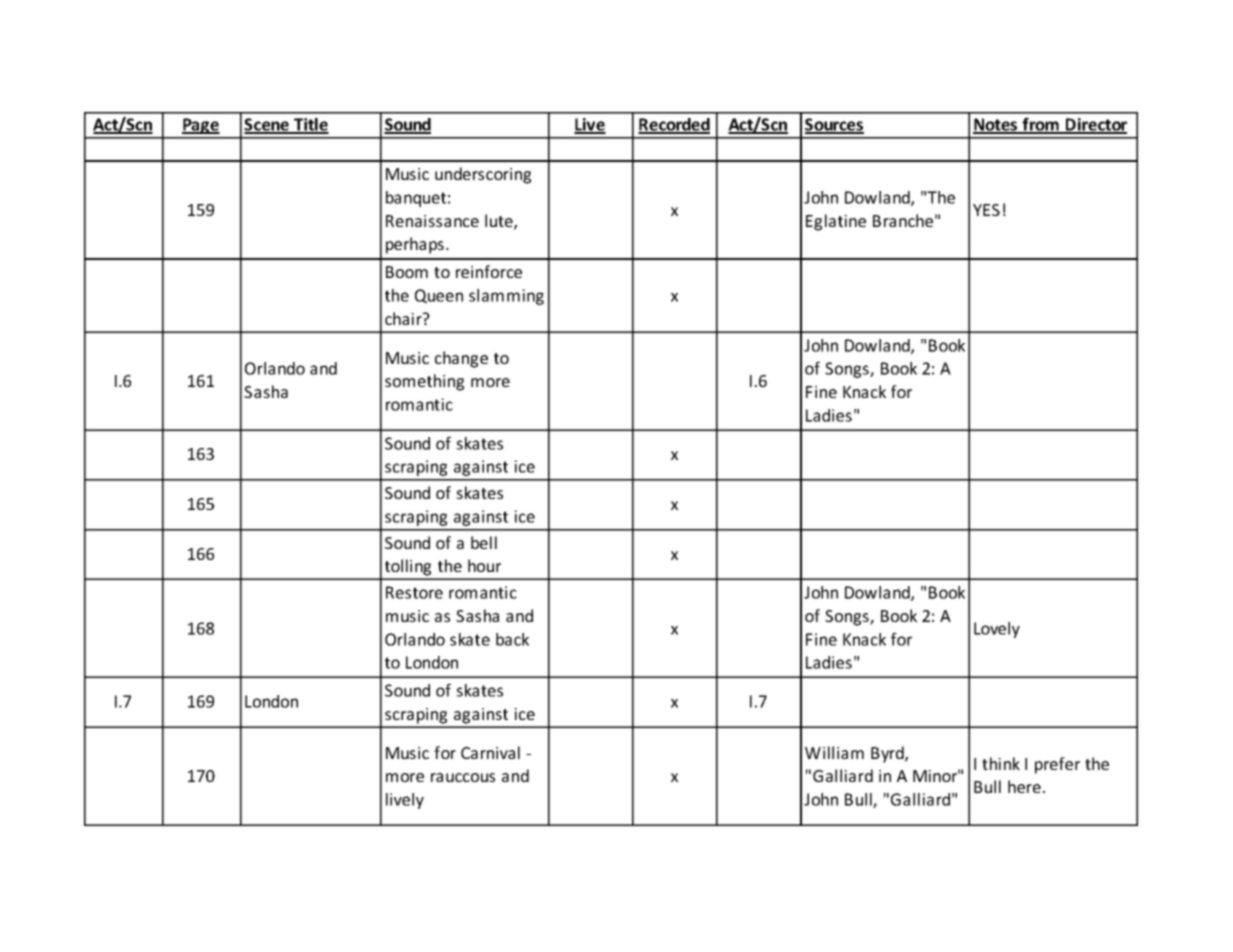 The width and height of the image is (1233, 952). What do you see at coordinates (404, 318) in the image?
I see `chair` at bounding box center [404, 318].
